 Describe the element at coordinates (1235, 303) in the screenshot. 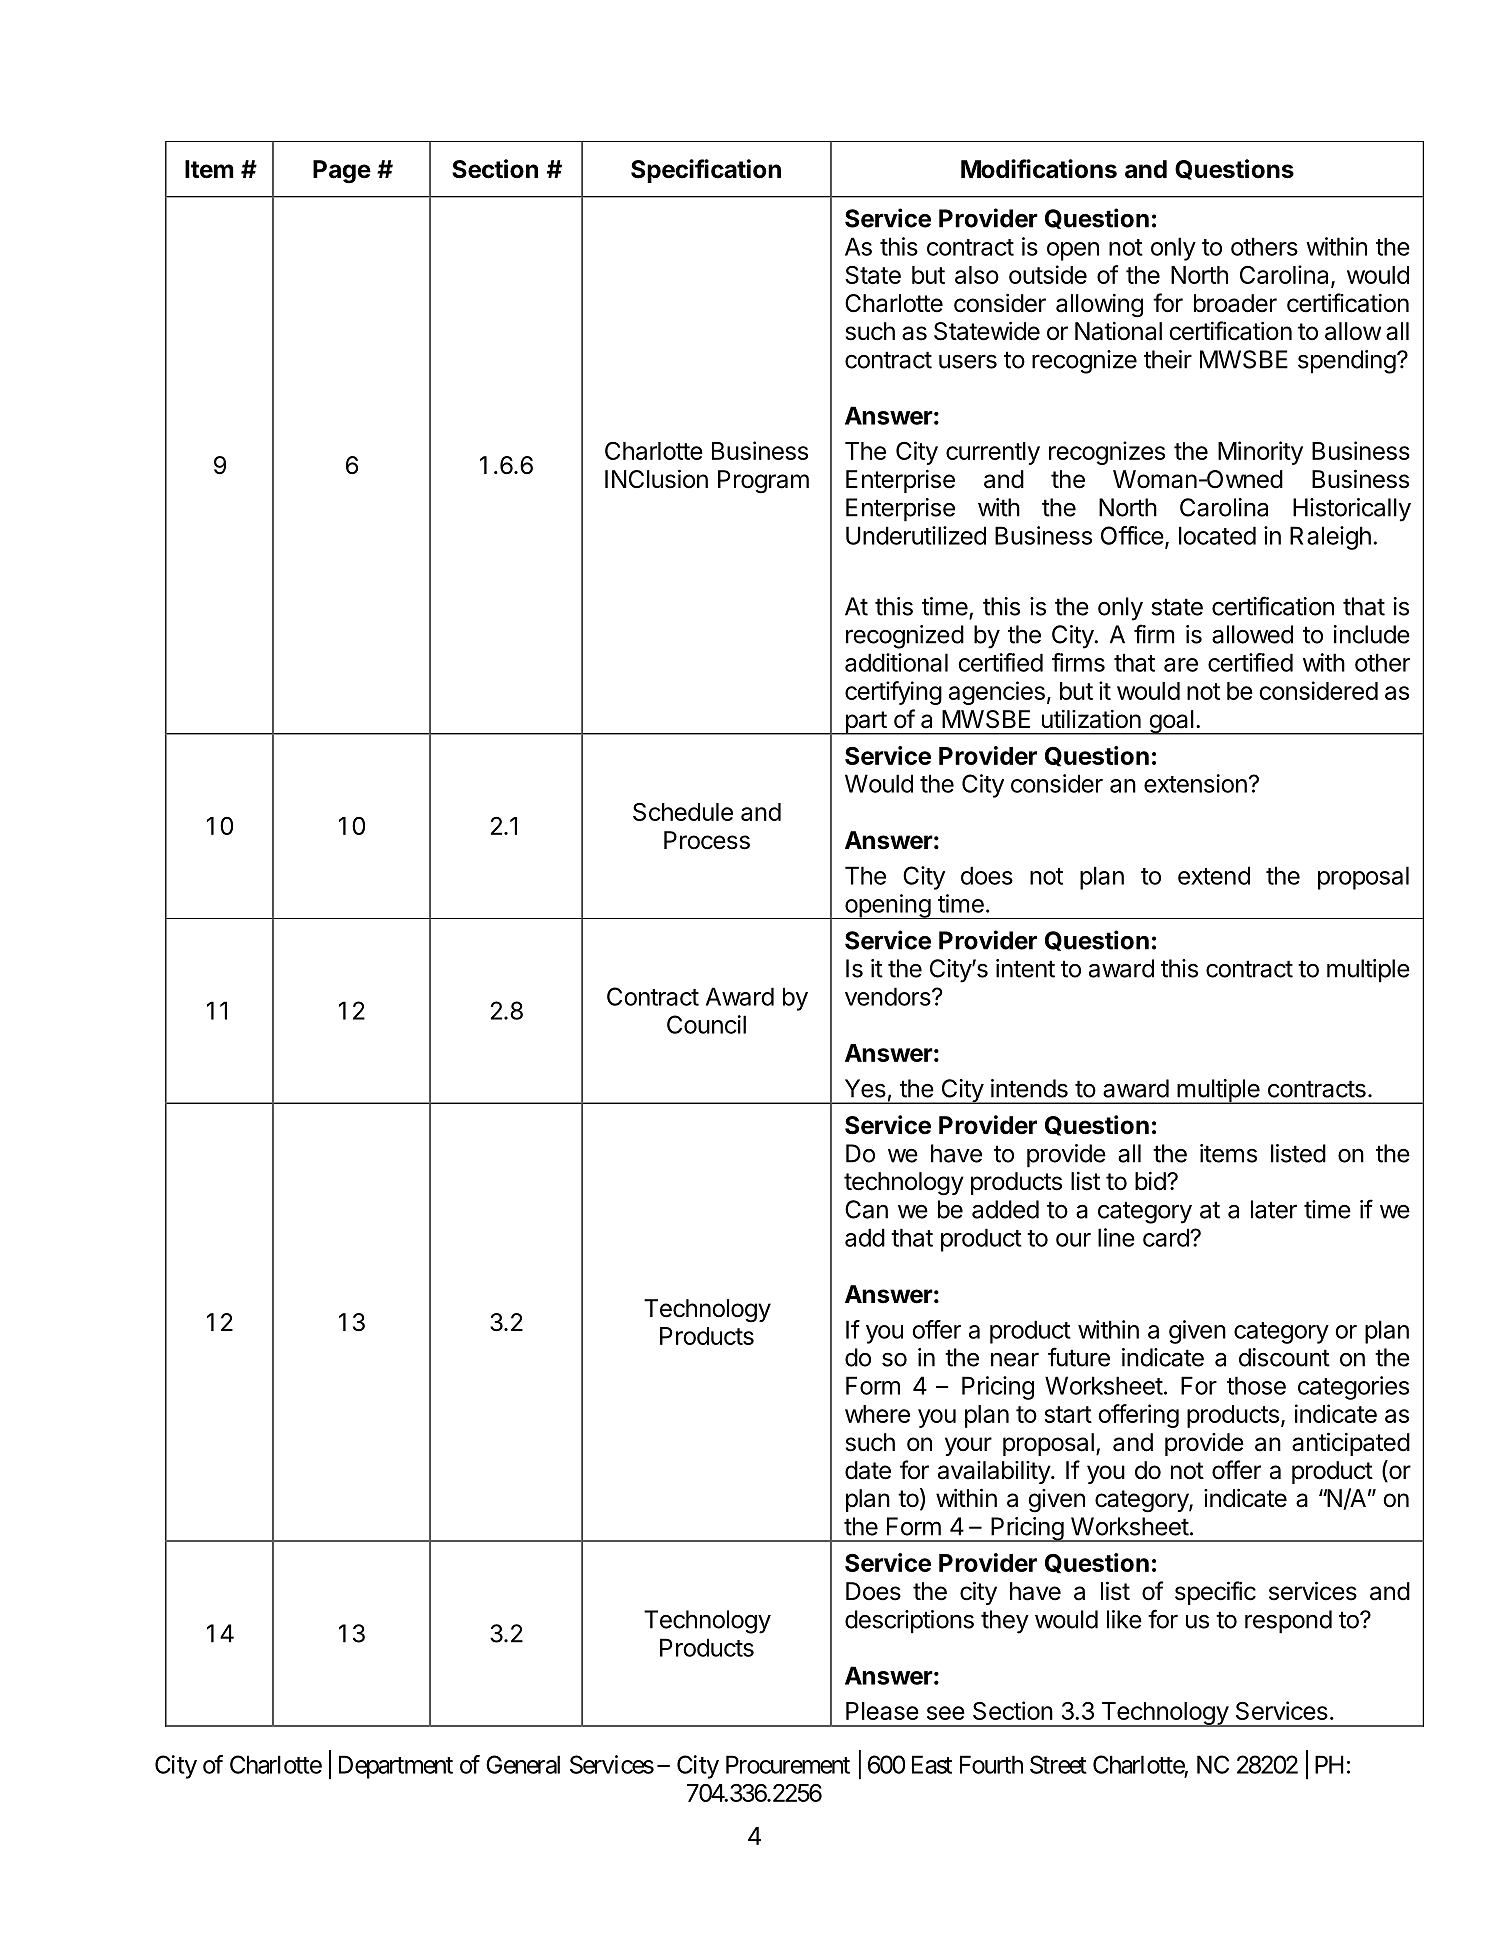

I see `broader` at that location.
